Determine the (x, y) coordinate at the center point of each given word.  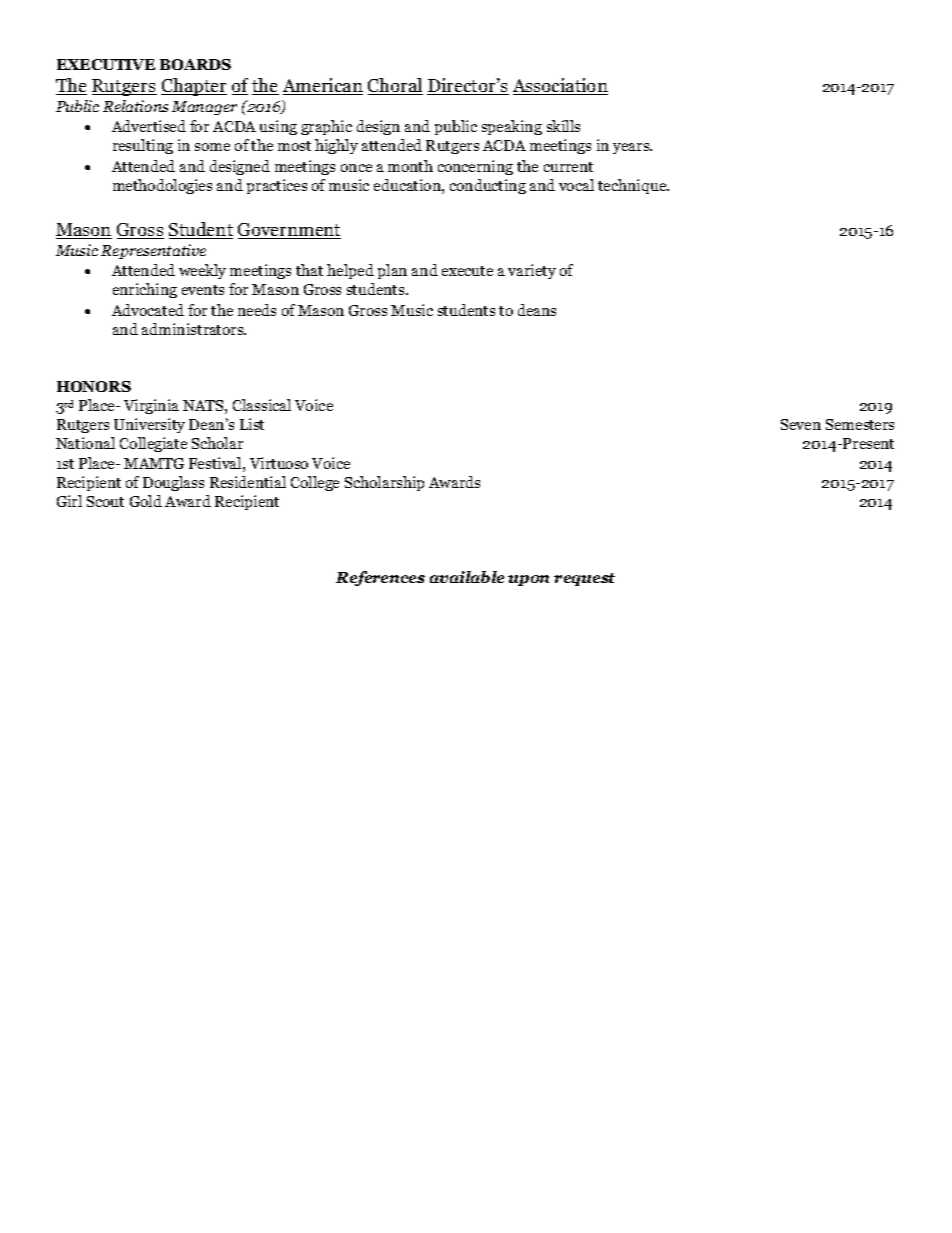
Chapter (194, 87)
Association (560, 86)
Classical (262, 405)
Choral (395, 86)
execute (467, 271)
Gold (146, 501)
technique (633, 186)
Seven (801, 424)
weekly (202, 271)
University (149, 425)
